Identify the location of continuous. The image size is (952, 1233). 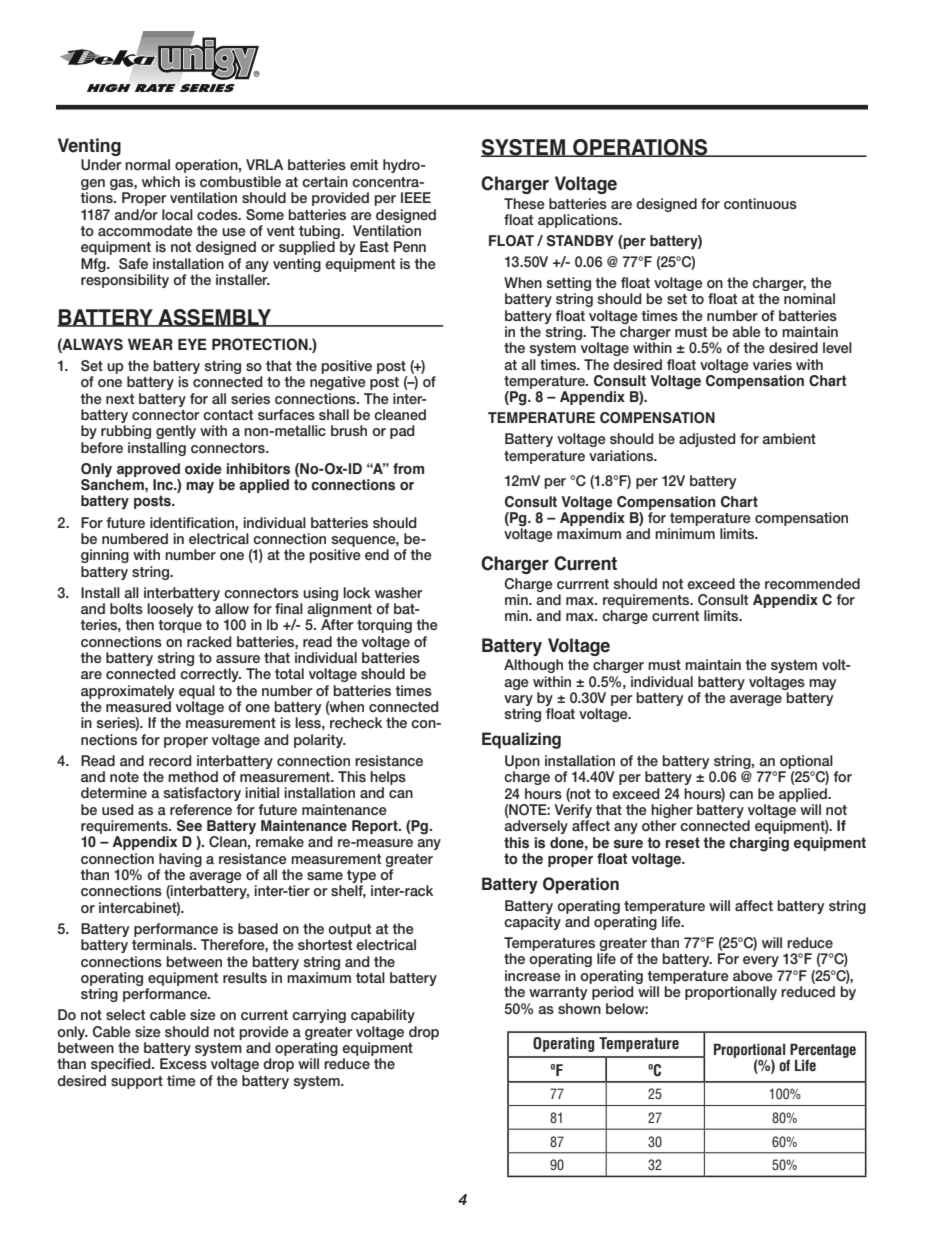
(760, 203).
